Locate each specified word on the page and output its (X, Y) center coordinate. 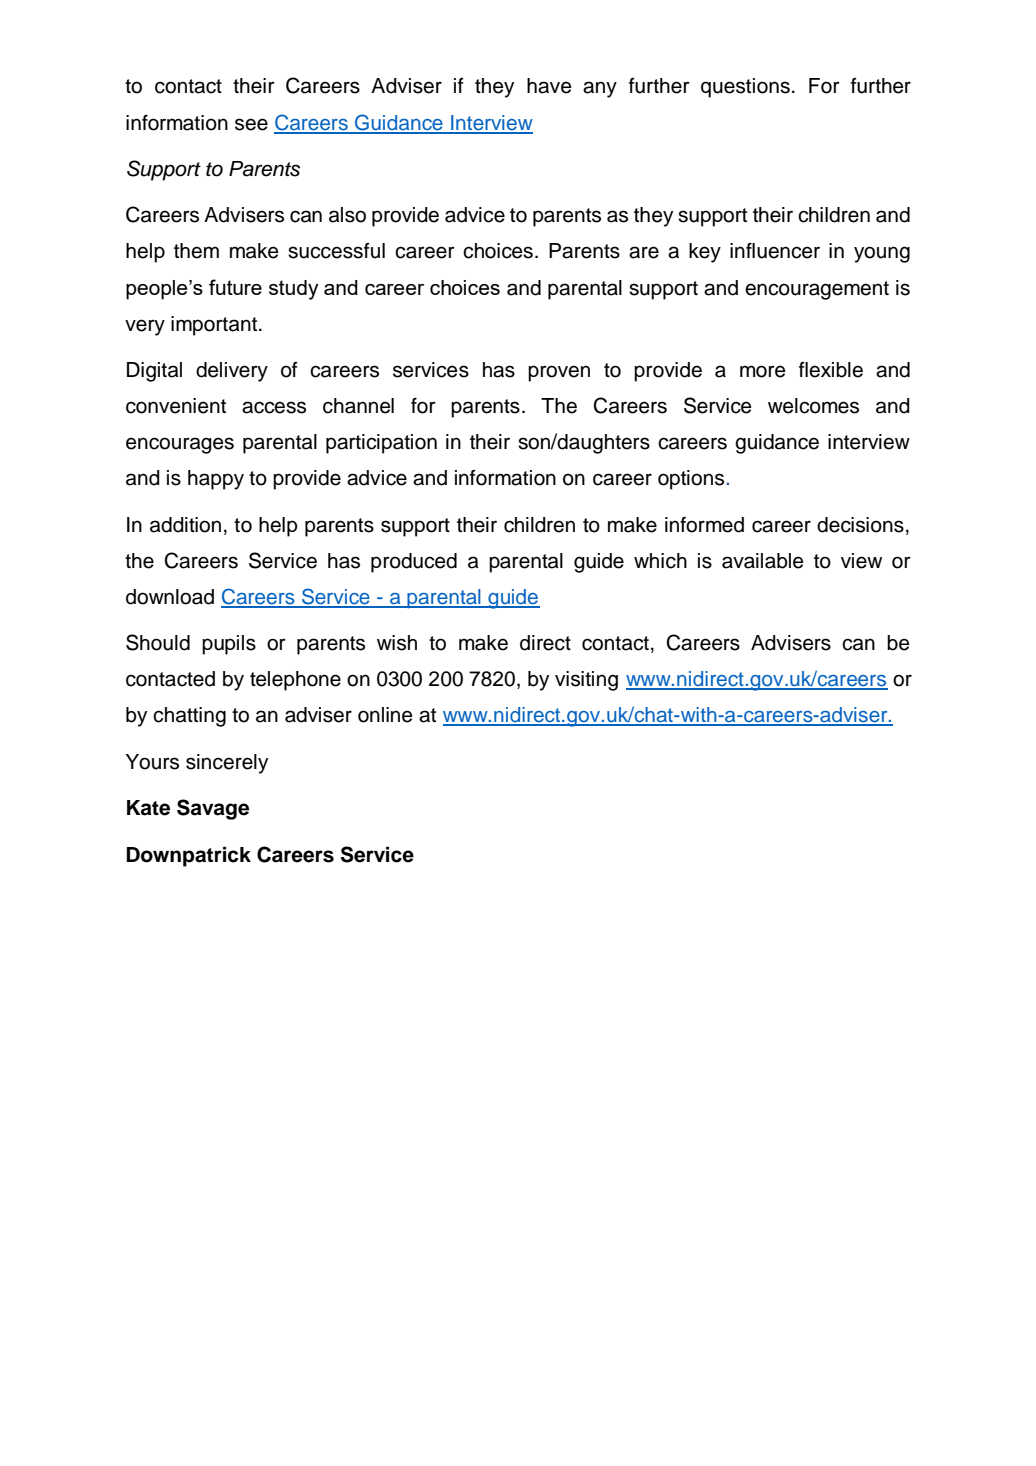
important (215, 326)
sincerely (227, 764)
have (549, 86)
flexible (831, 370)
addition (185, 525)
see (251, 124)
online (385, 715)
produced (414, 563)
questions (745, 88)
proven (559, 373)
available (763, 561)
